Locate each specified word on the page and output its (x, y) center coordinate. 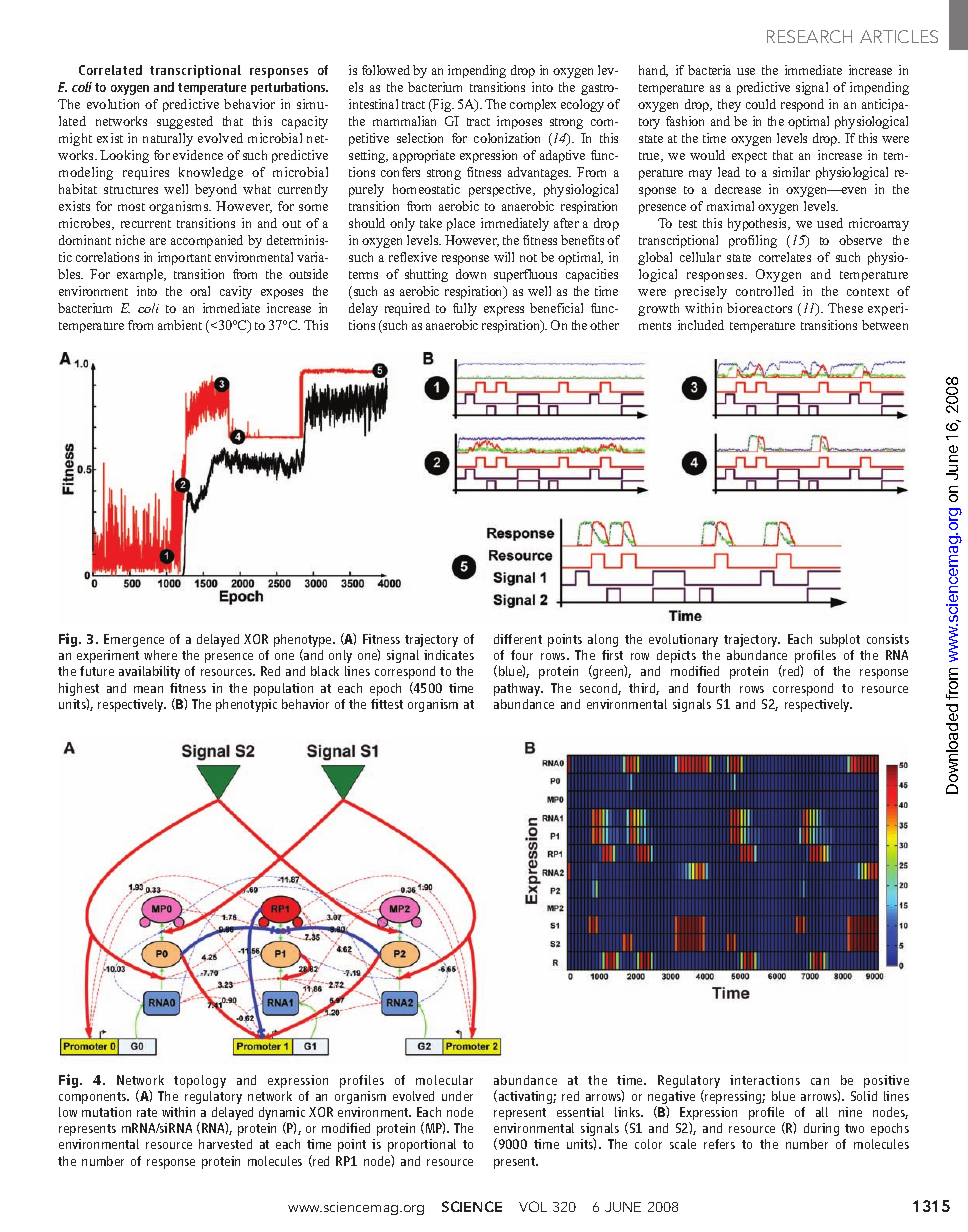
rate (147, 1112)
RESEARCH (809, 36)
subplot (840, 640)
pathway (518, 689)
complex (533, 105)
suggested (185, 122)
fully (465, 309)
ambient (180, 325)
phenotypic (246, 705)
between (885, 325)
